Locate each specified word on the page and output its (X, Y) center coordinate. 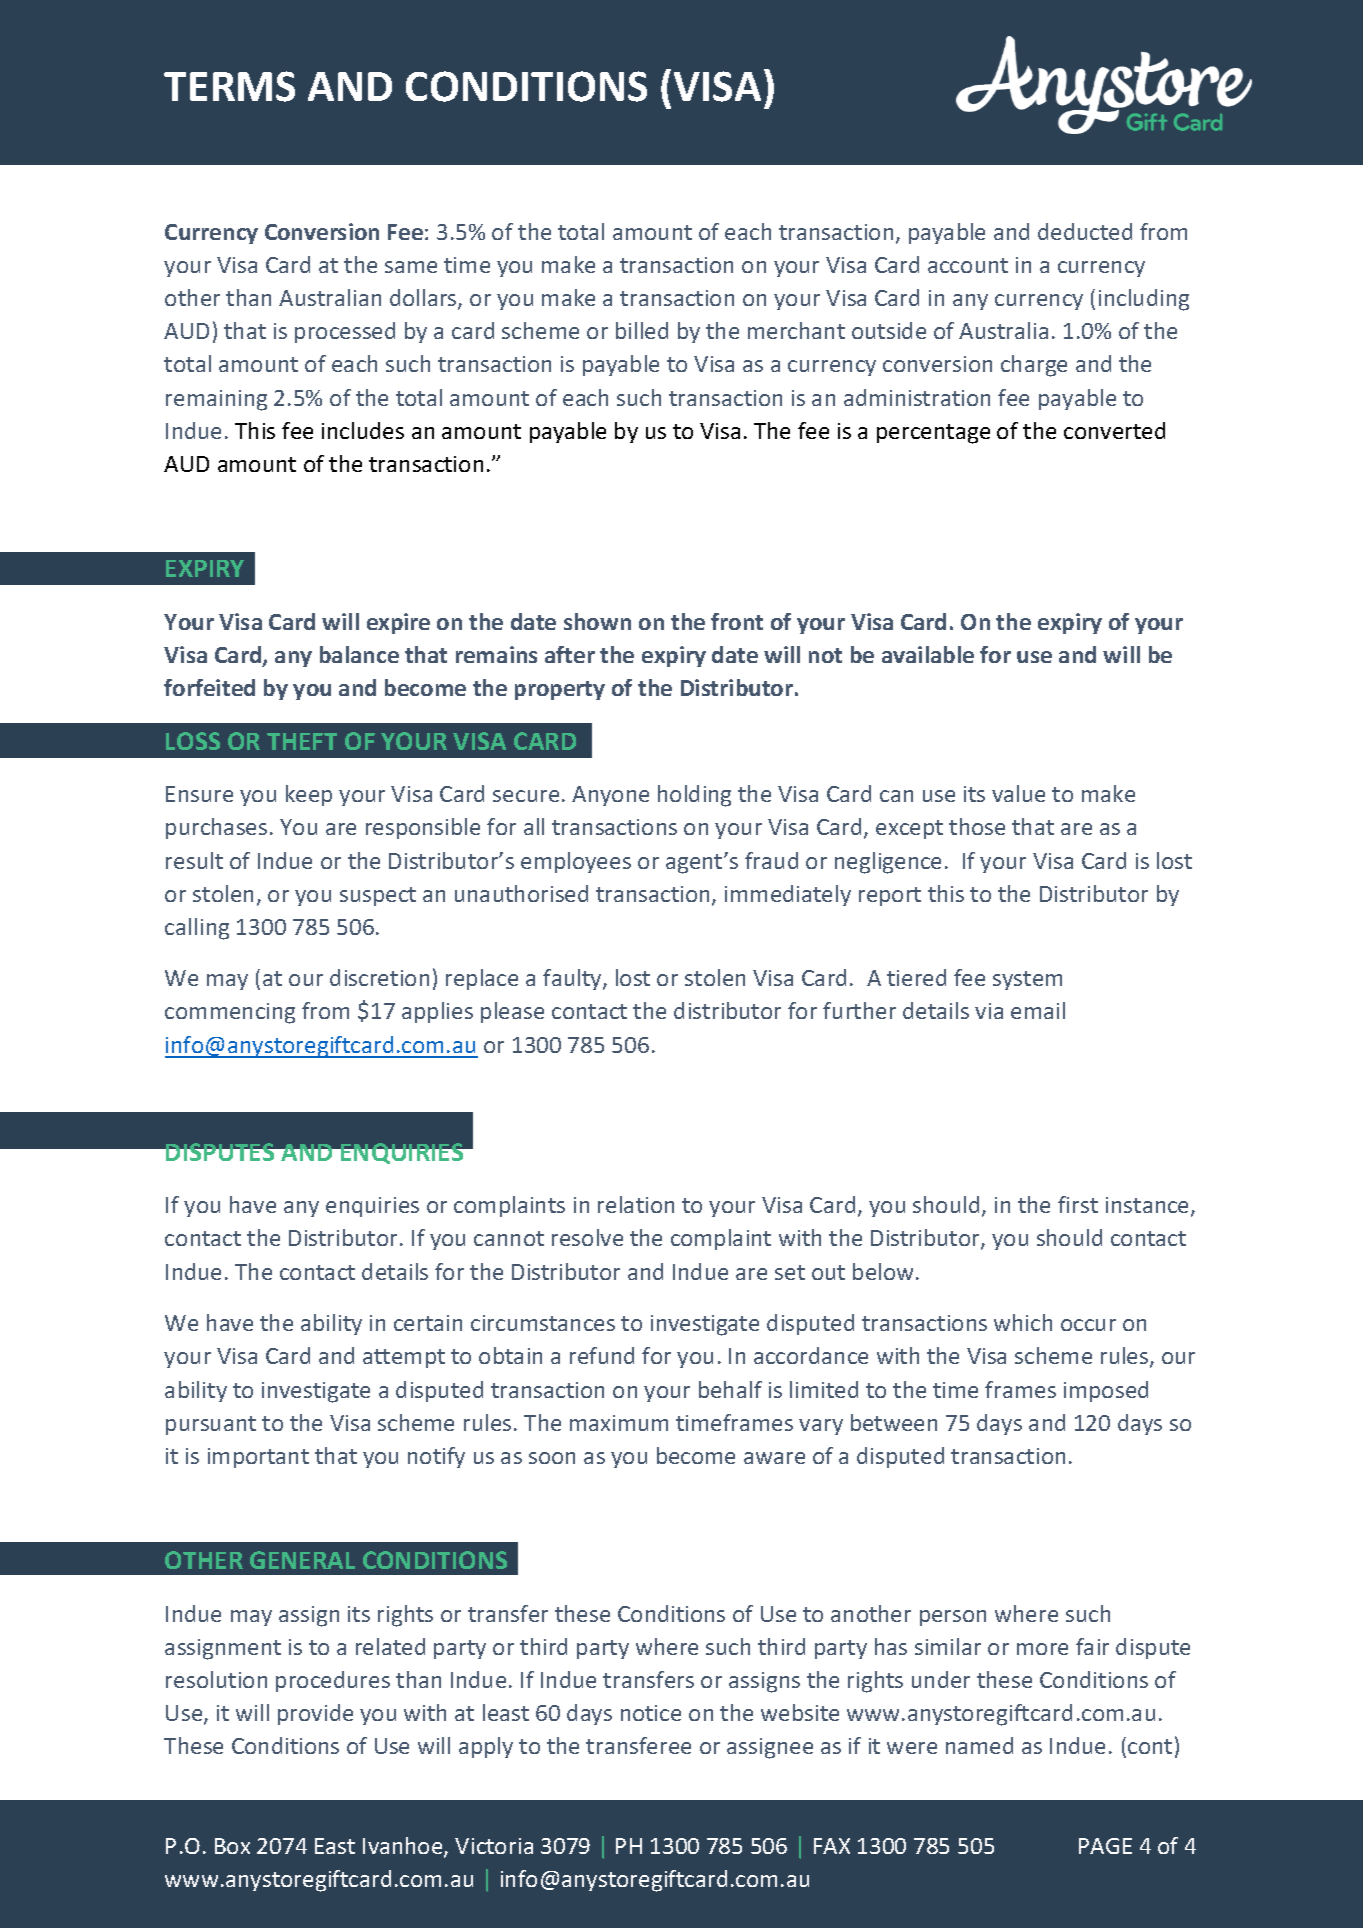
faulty (573, 979)
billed (642, 330)
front (737, 621)
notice (651, 1713)
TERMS (229, 86)
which (1023, 1322)
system (1027, 980)
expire (398, 623)
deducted (1085, 231)
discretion (379, 977)
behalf (730, 1389)
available (928, 654)
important (258, 1458)
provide (315, 1714)
